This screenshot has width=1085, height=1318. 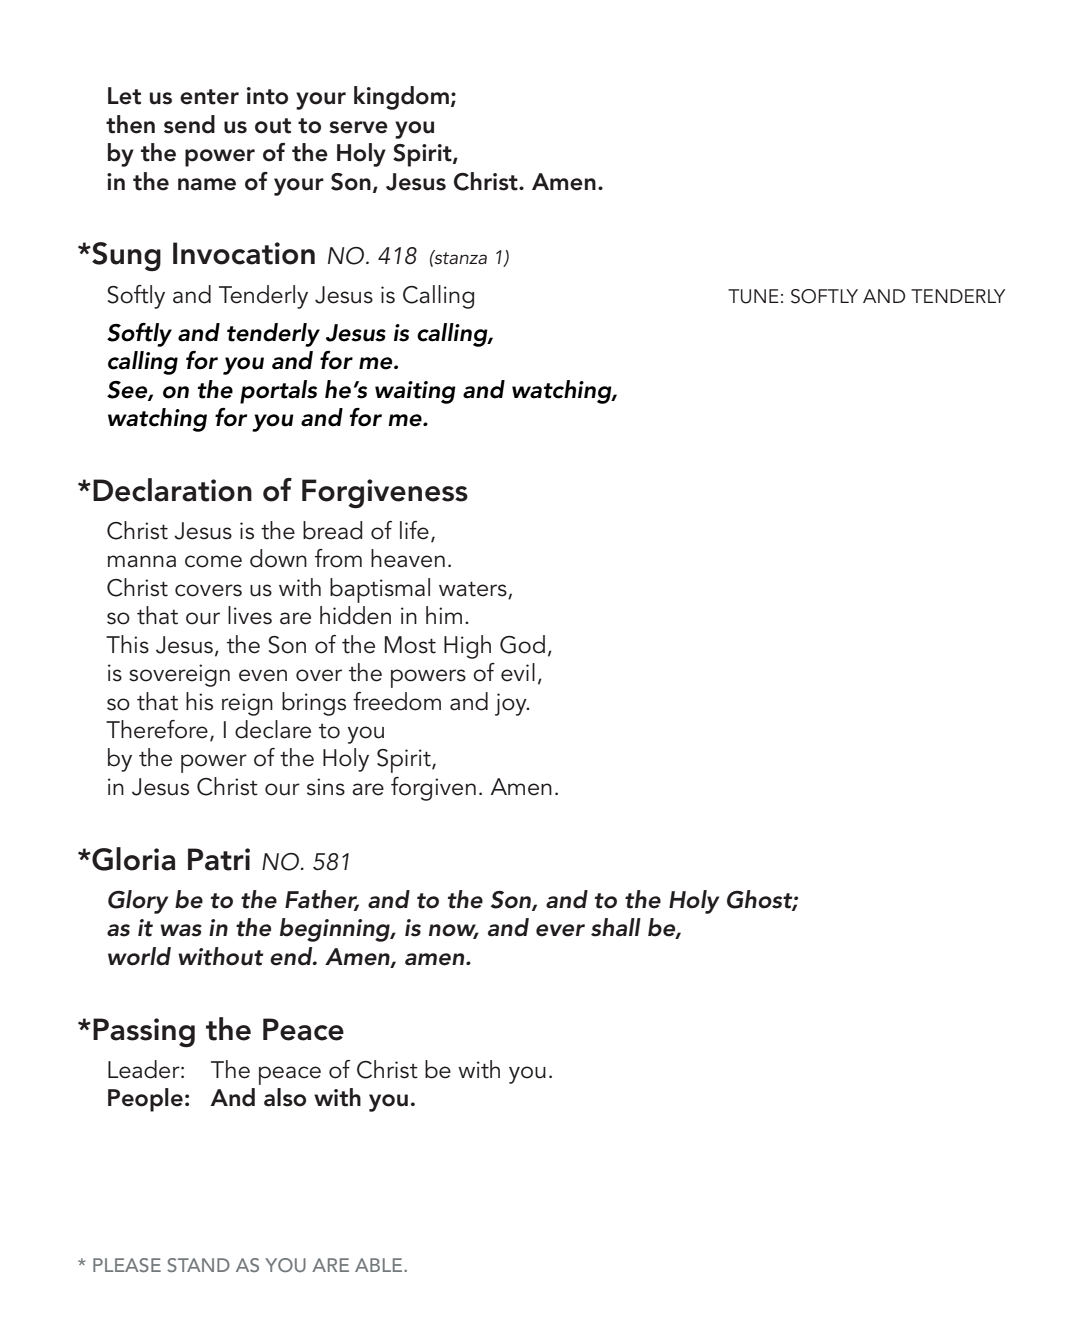 What do you see at coordinates (467, 647) in the screenshot?
I see `High` at bounding box center [467, 647].
